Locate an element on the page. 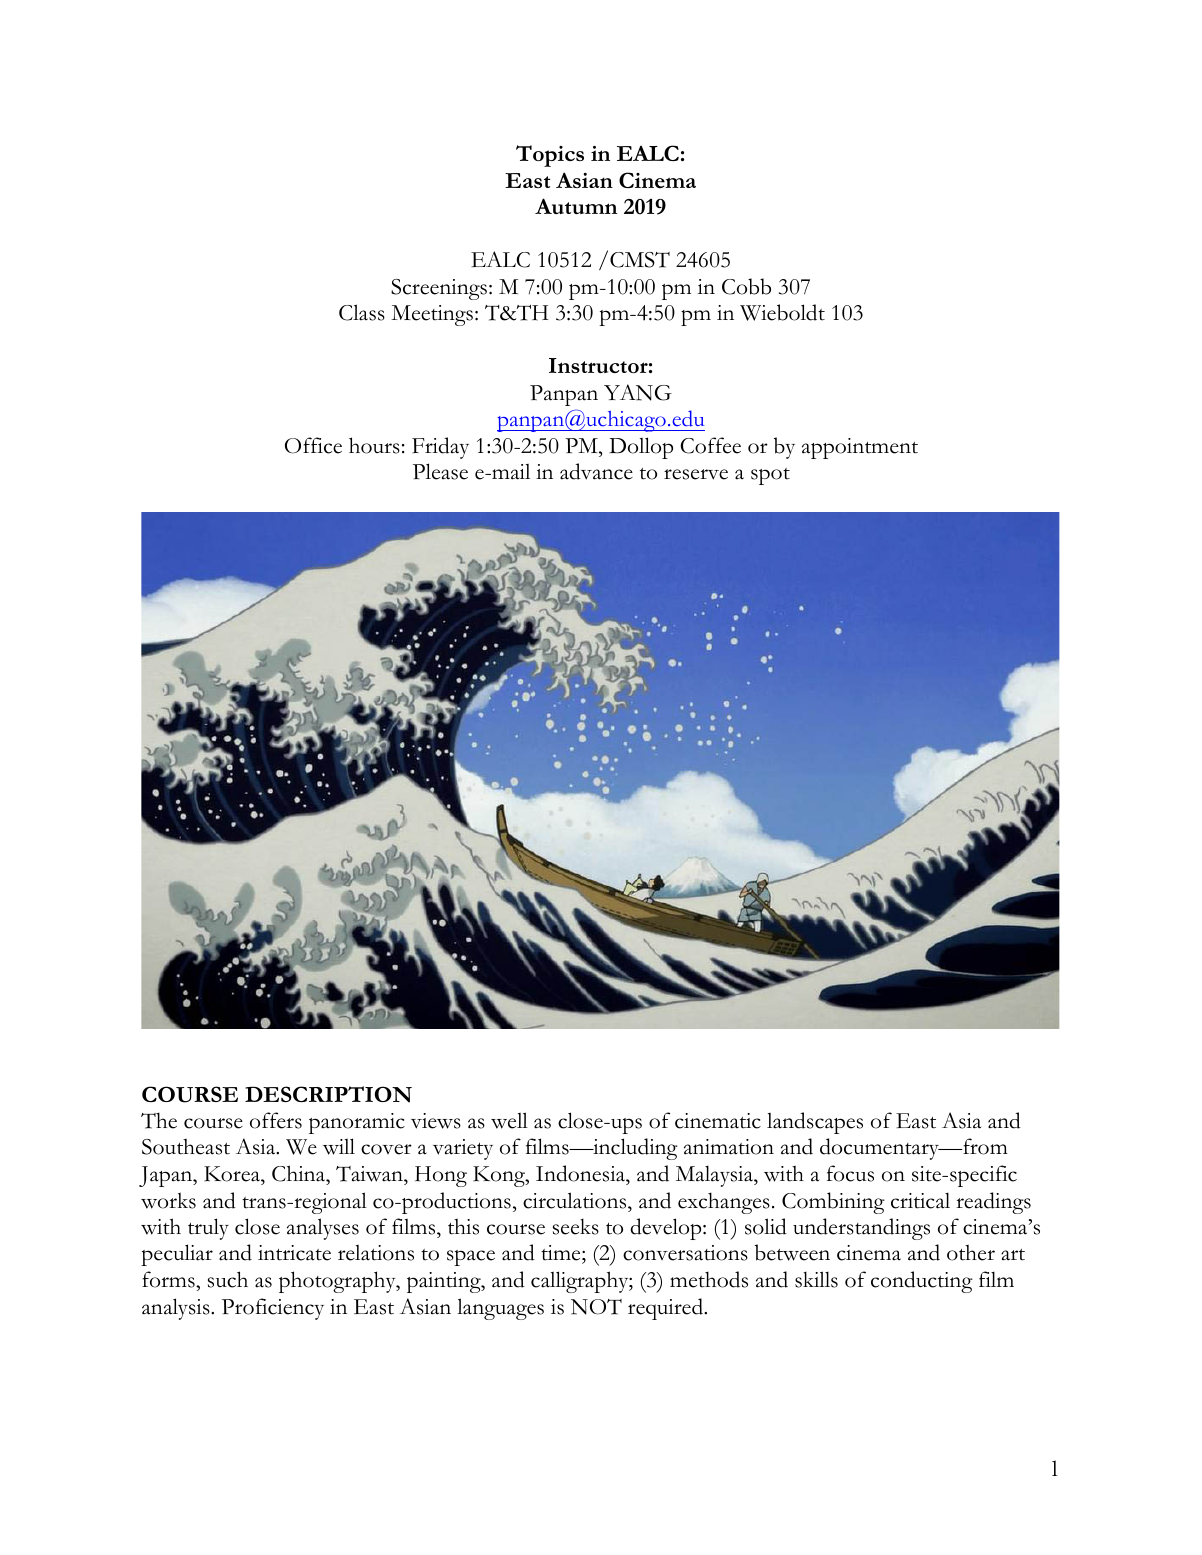  intricate is located at coordinates (294, 1253).
